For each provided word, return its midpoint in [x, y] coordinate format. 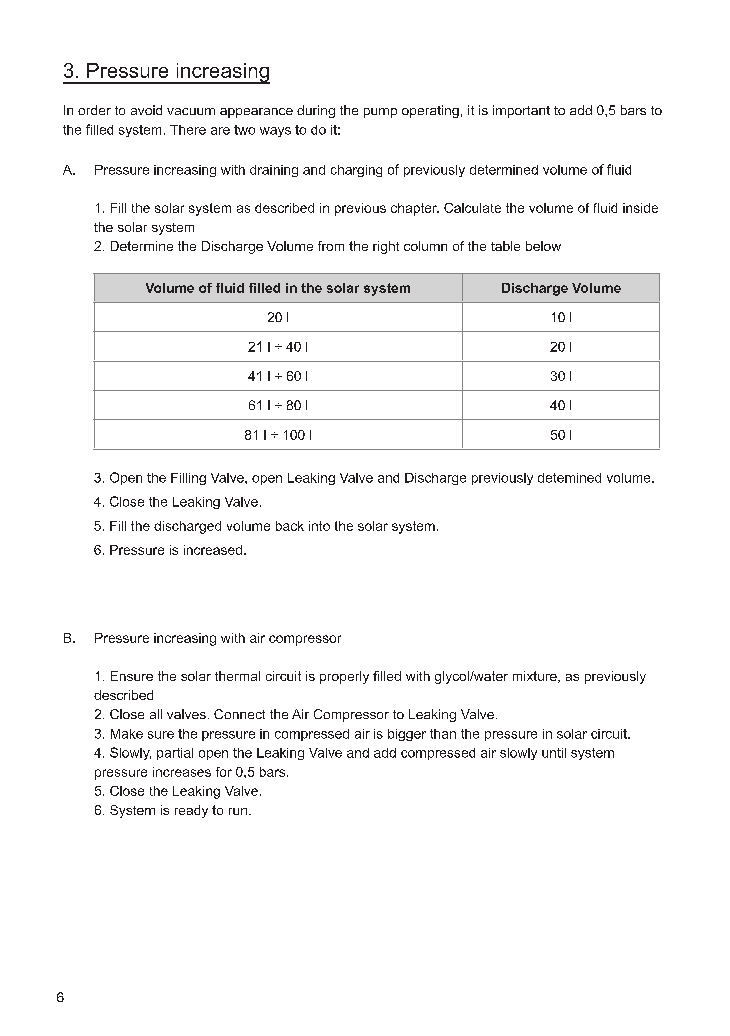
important [521, 111]
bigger [407, 735]
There [188, 130]
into [319, 526]
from [331, 246]
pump [380, 113]
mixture [536, 677]
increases [182, 772]
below [543, 246]
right [386, 247]
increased [213, 550]
